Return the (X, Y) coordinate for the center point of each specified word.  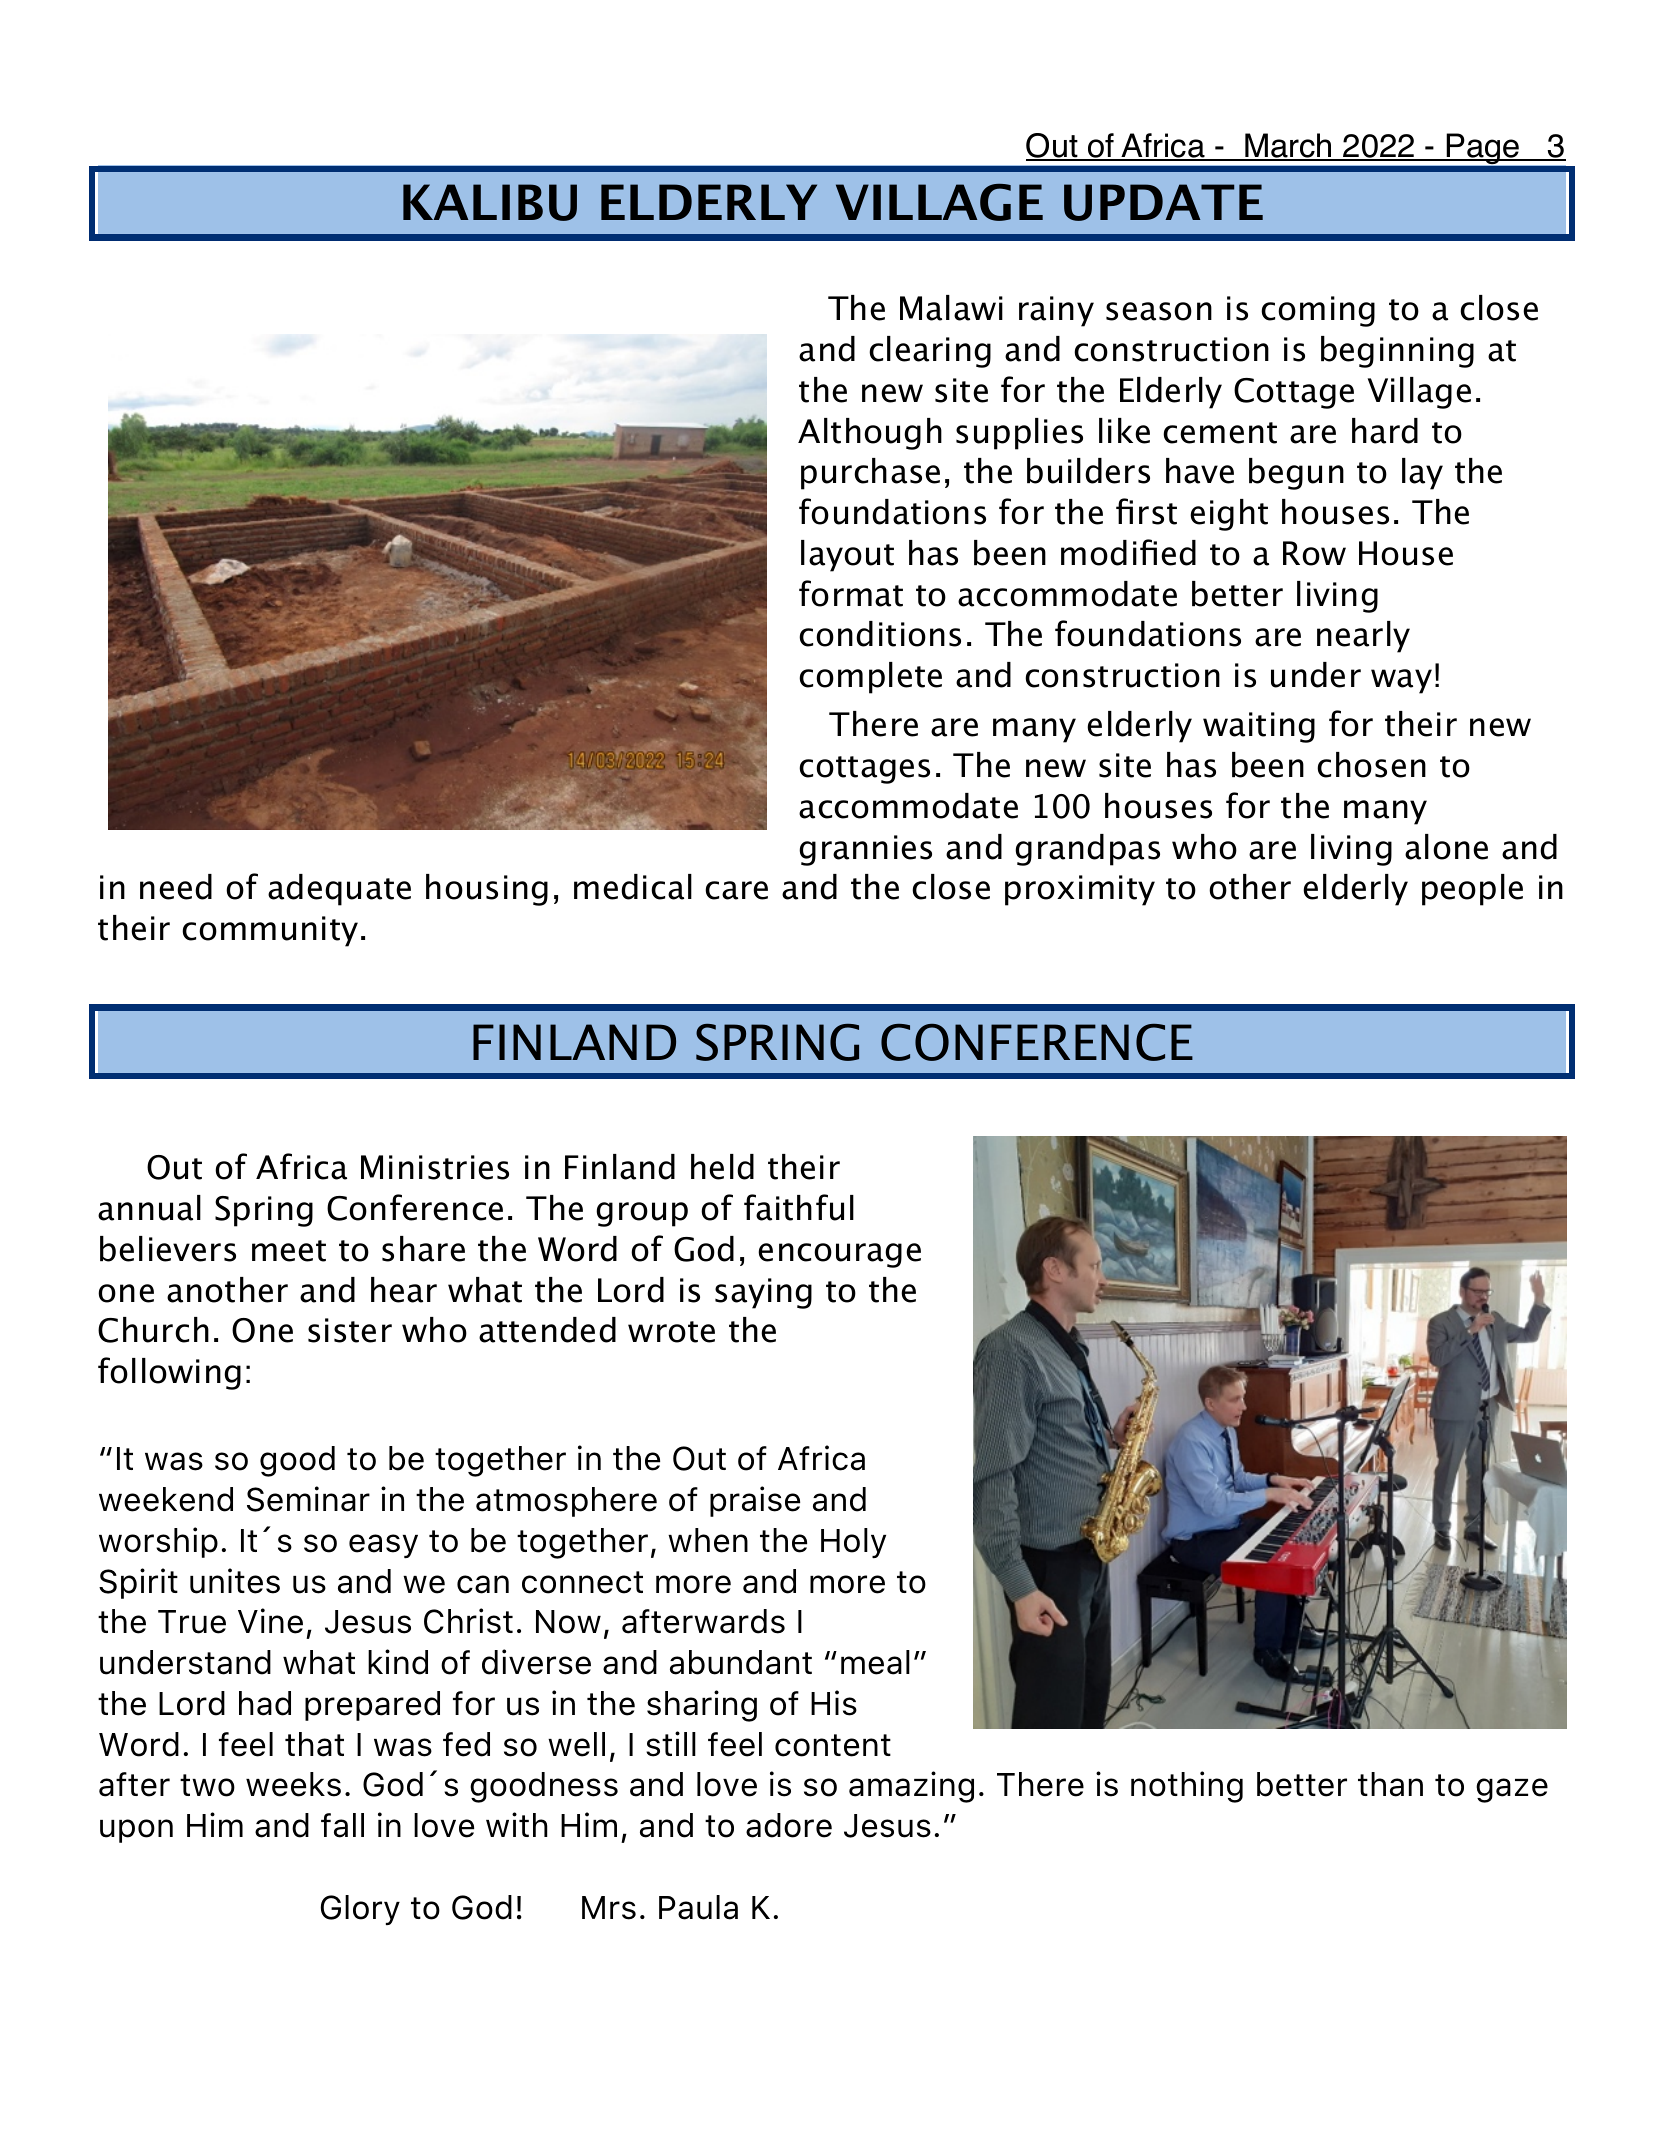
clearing (930, 352)
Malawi (951, 308)
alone (1446, 847)
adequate (339, 890)
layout (847, 556)
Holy (853, 1543)
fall (342, 1825)
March (1288, 147)
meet (289, 1251)
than (1390, 1784)
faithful (799, 1207)
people (1472, 890)
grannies (865, 850)
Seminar (308, 1499)
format (851, 593)
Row (1314, 553)
